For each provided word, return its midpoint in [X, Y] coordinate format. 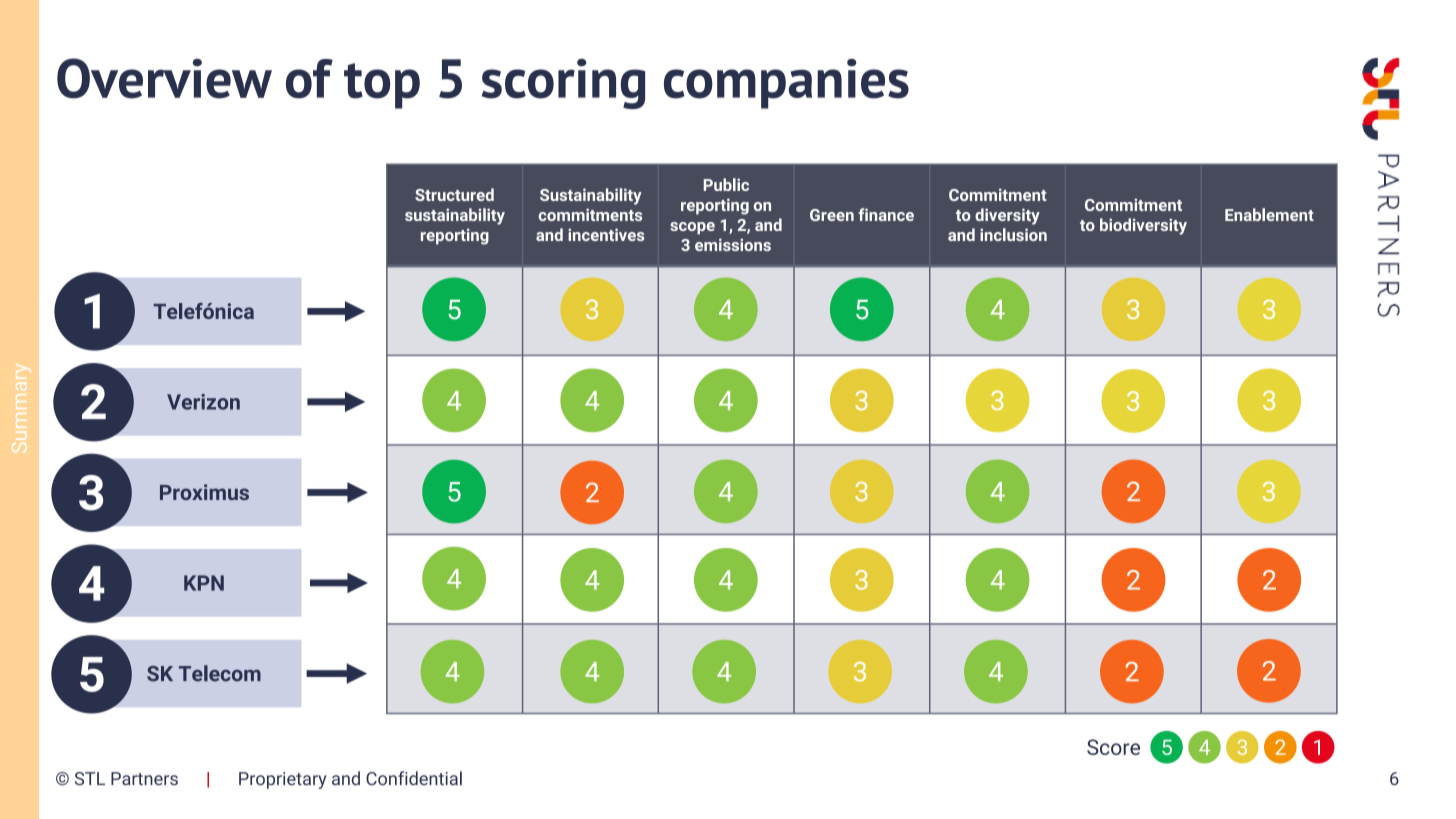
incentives [606, 234]
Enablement [1269, 214]
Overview [164, 78]
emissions [733, 244]
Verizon [203, 402]
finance [886, 214]
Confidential [414, 778]
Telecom [220, 673]
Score [1113, 747]
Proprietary [282, 780]
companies [786, 84]
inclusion [1013, 234]
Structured [454, 194]
